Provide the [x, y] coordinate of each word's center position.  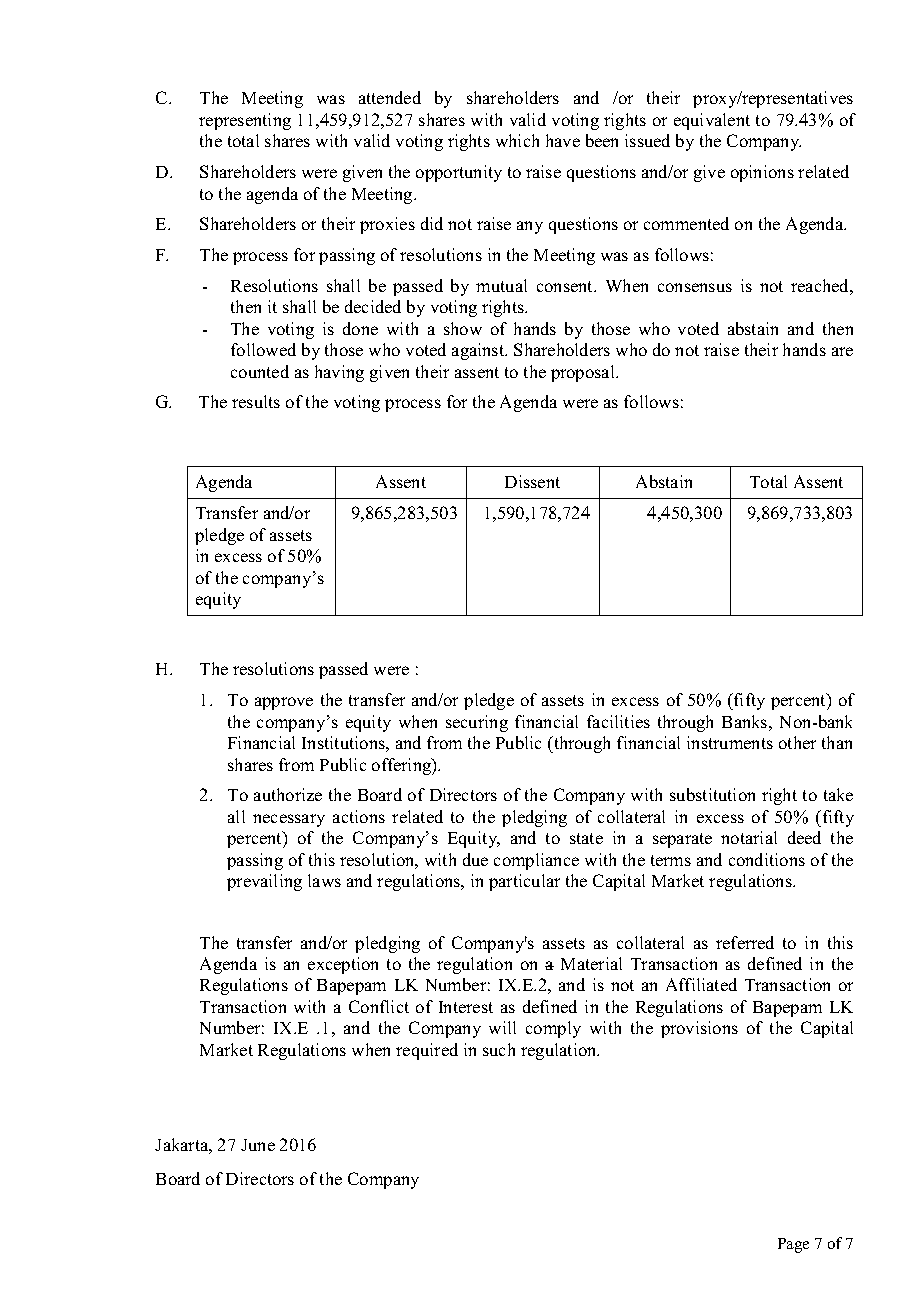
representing [245, 121]
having [339, 373]
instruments [730, 742]
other [797, 742]
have [563, 140]
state [586, 838]
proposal [584, 373]
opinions [762, 173]
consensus [695, 287]
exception [343, 965]
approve [284, 703]
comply [553, 1029]
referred [745, 942]
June [258, 1145]
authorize [288, 794]
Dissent [532, 481]
